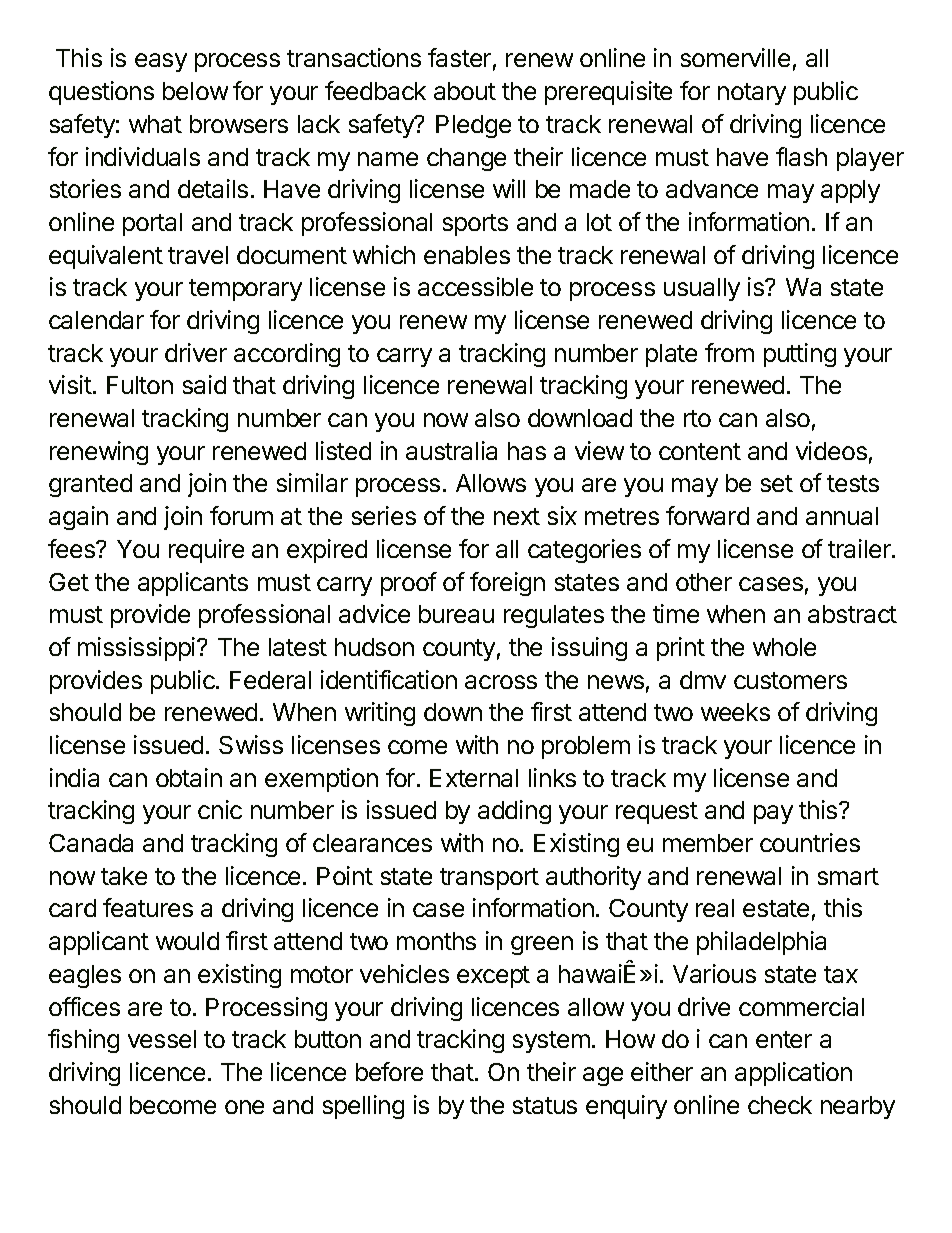  What do you see at coordinates (206, 551) in the screenshot?
I see `require` at bounding box center [206, 551].
